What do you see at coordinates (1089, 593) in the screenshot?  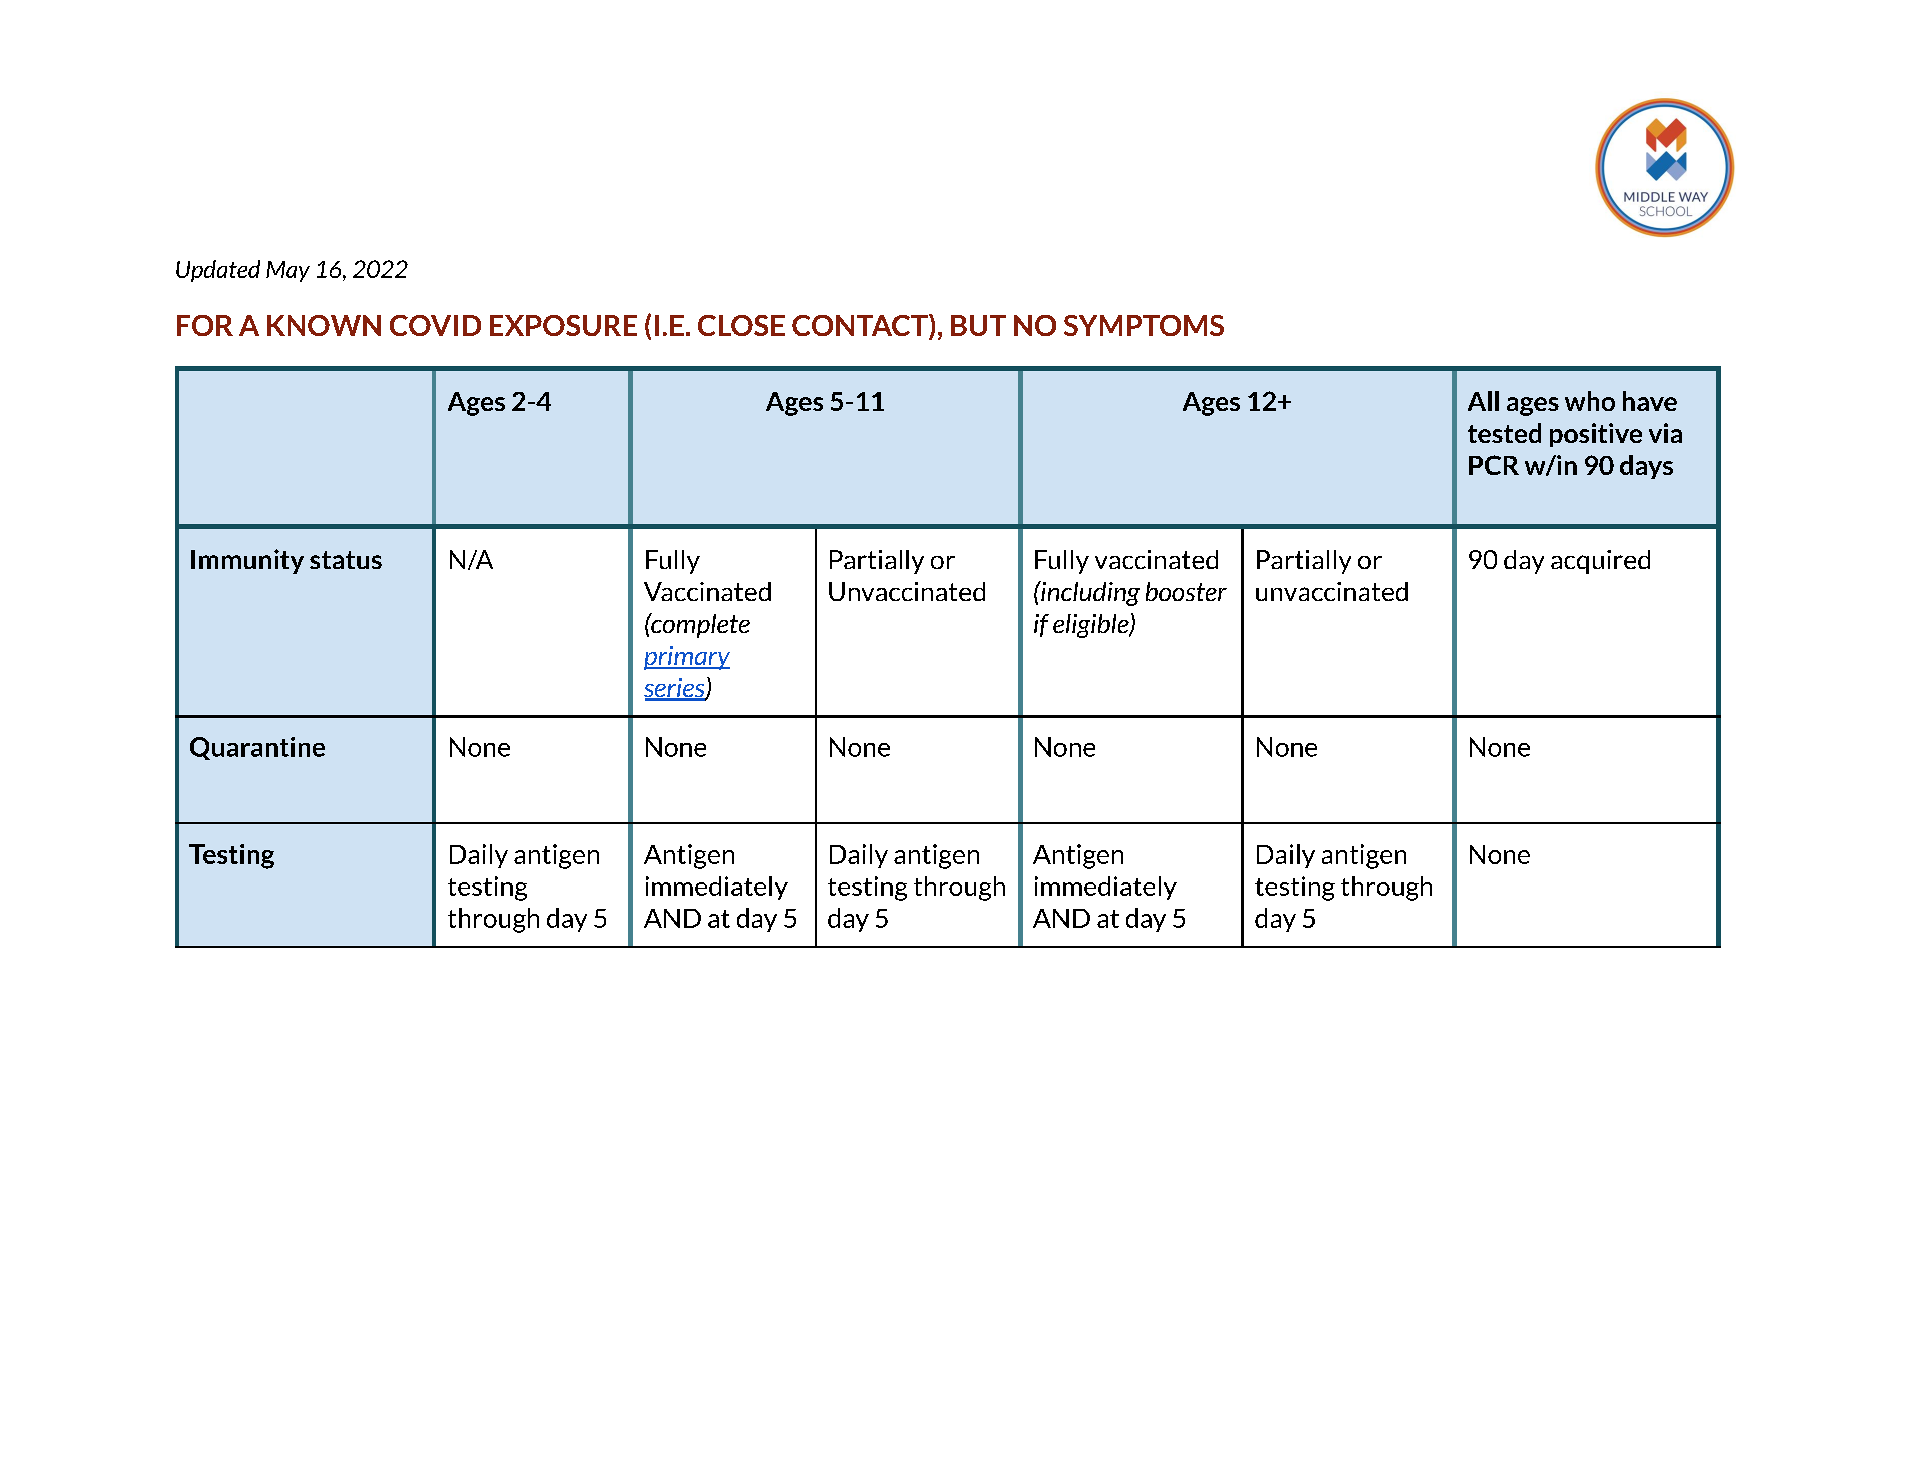 I see `including` at bounding box center [1089, 593].
